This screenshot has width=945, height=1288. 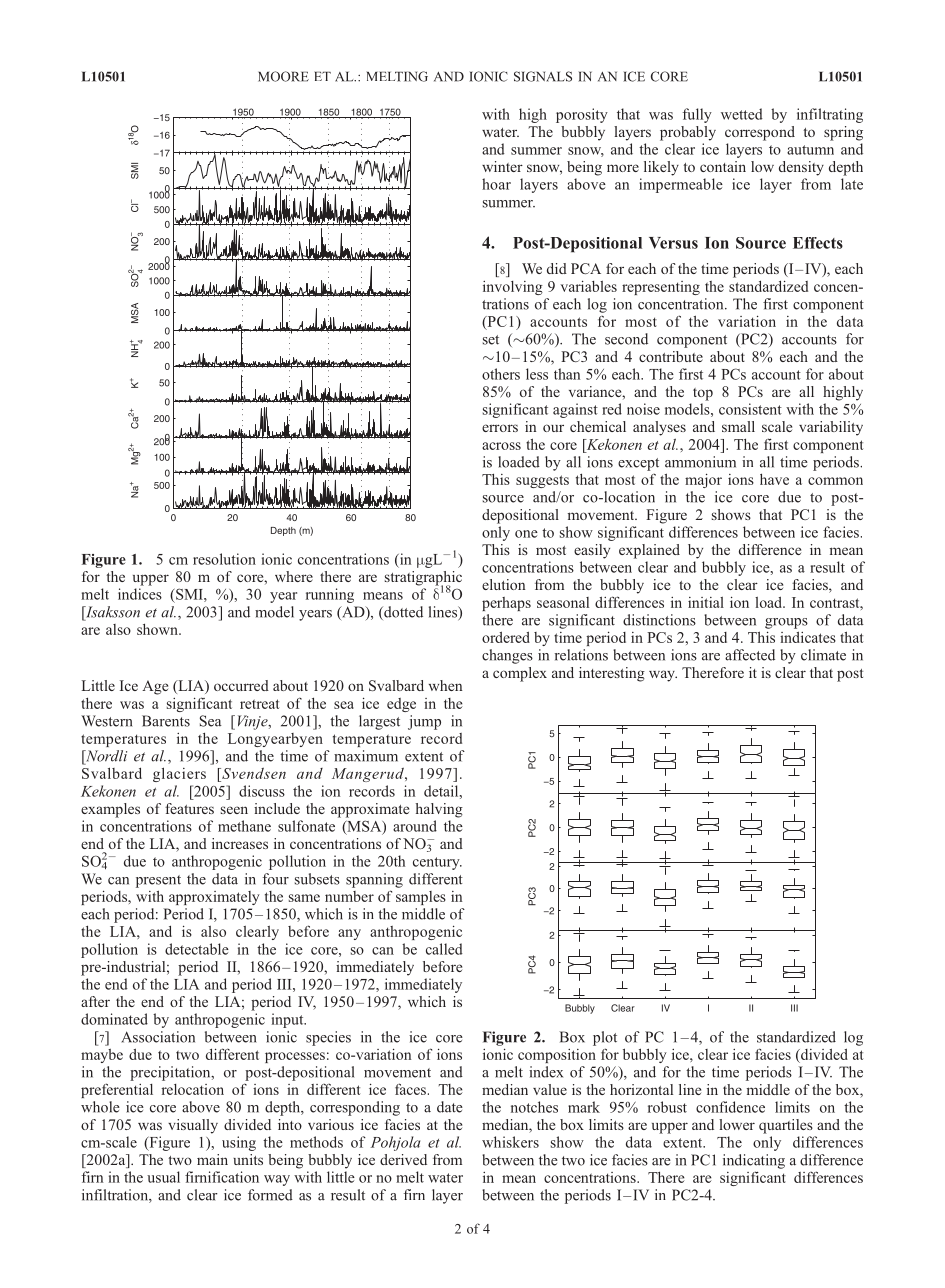 I want to click on halving, so click(x=439, y=810).
